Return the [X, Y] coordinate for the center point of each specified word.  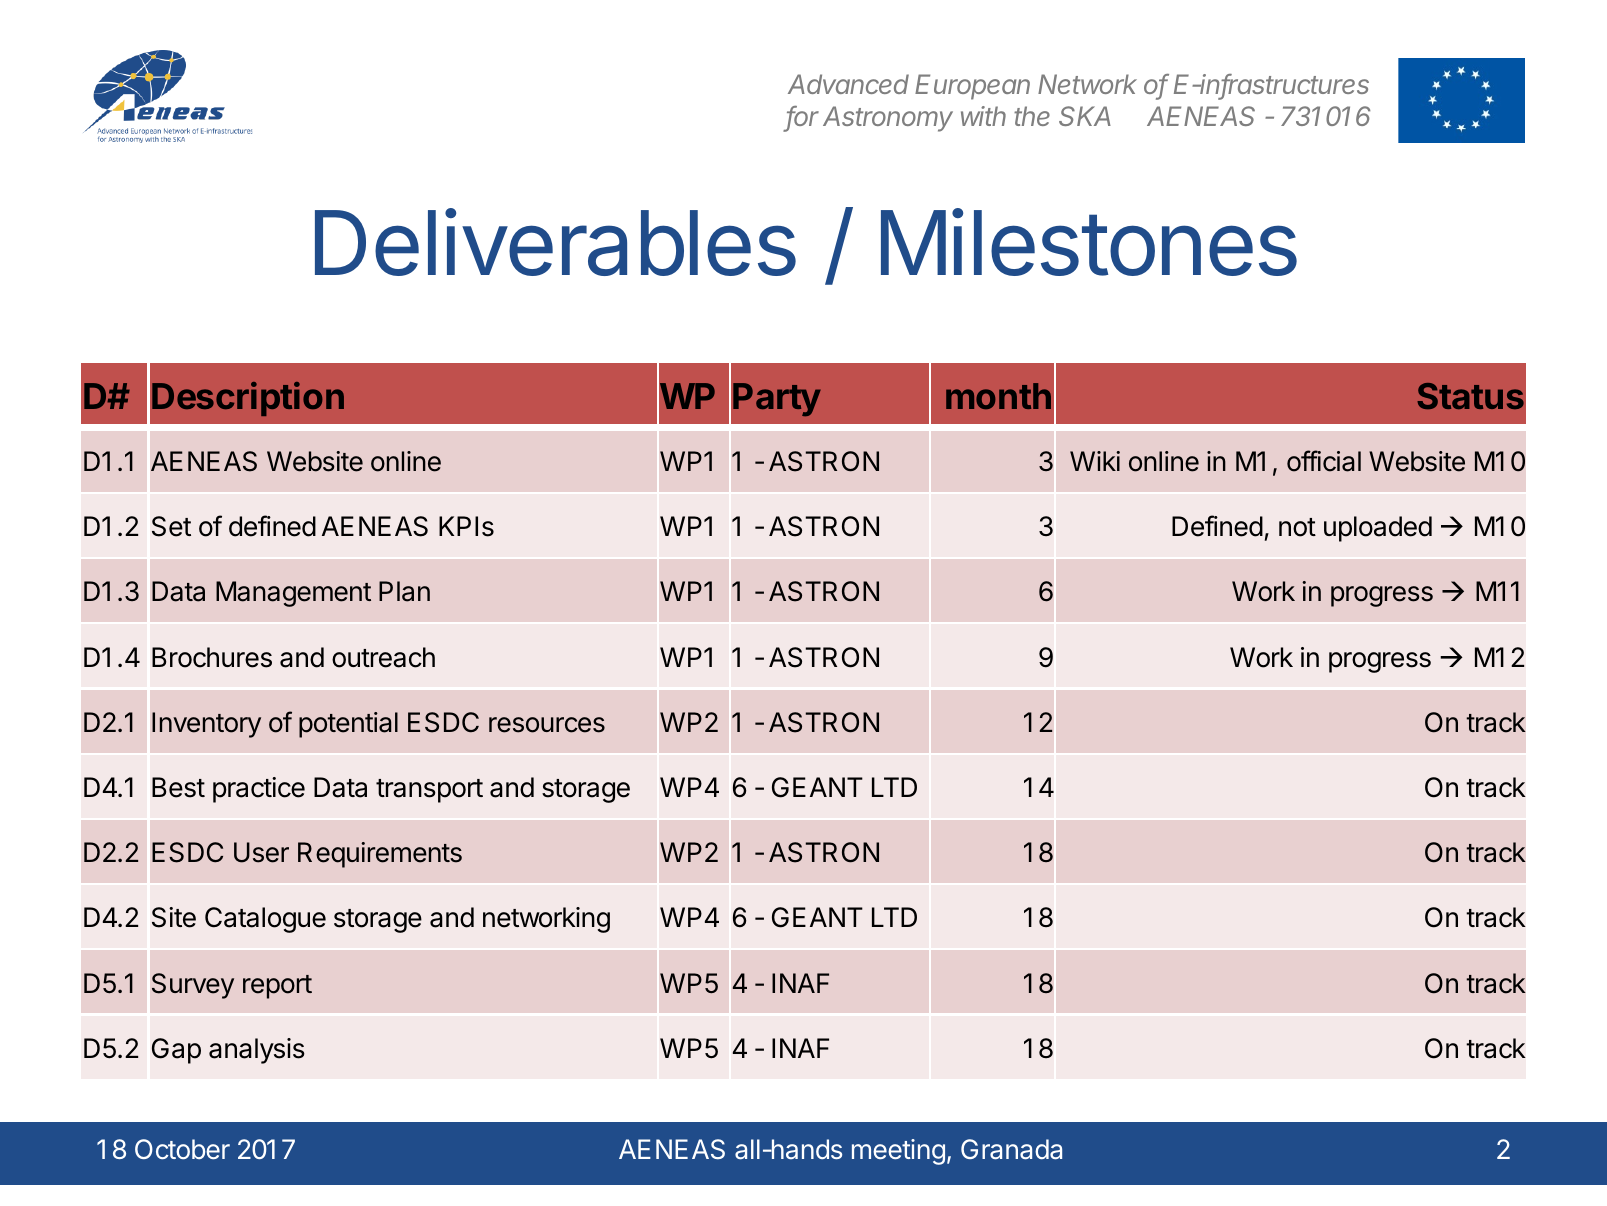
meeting [898, 1152]
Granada [1011, 1149]
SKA [1085, 116]
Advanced [848, 84]
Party [777, 399]
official [1324, 461]
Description [248, 399]
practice [259, 790]
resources [547, 725]
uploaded [1378, 529]
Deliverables [555, 242]
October [182, 1149]
